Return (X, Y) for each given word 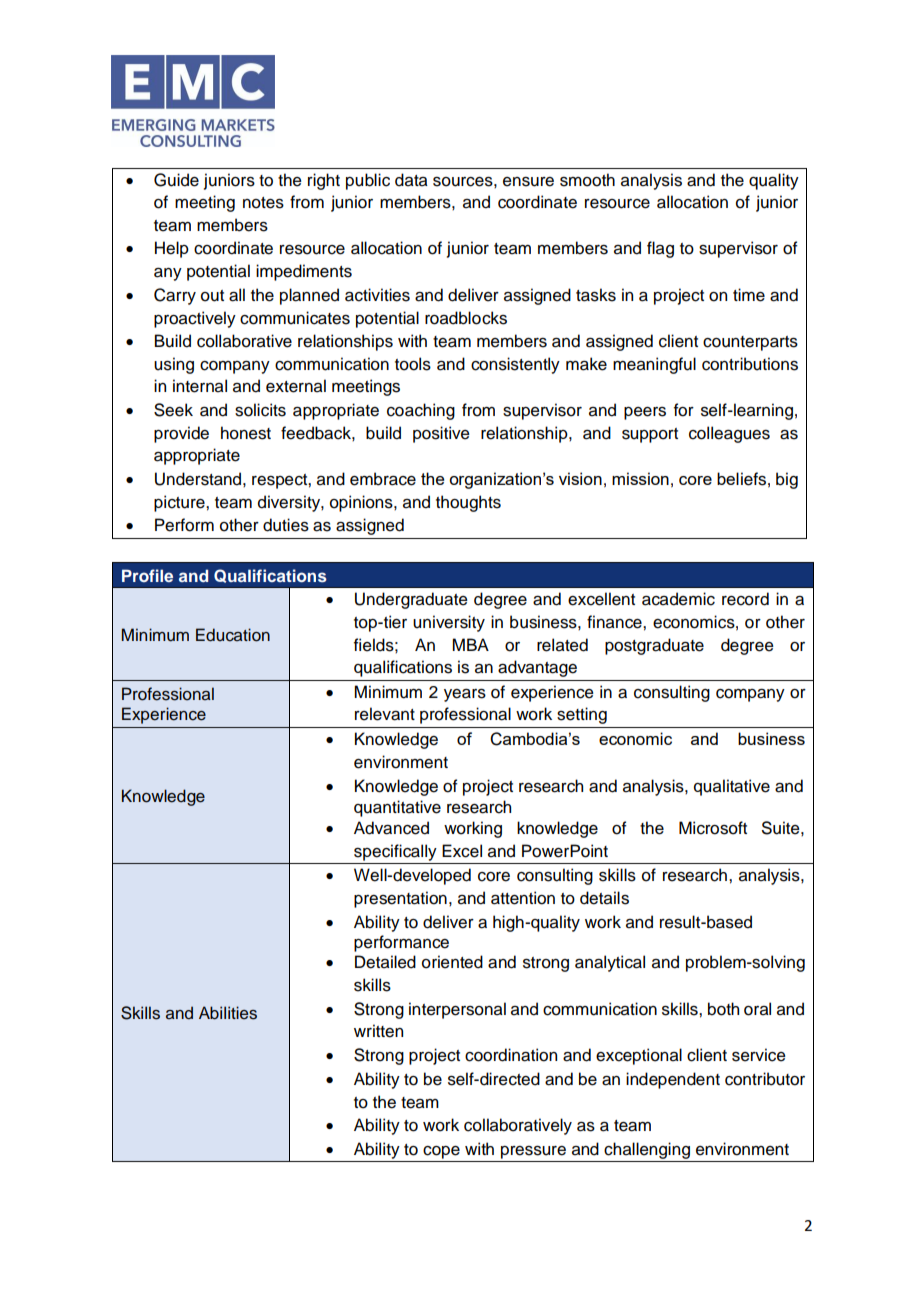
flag (660, 249)
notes (263, 203)
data (411, 180)
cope (441, 1152)
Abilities (228, 1013)
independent (673, 1080)
